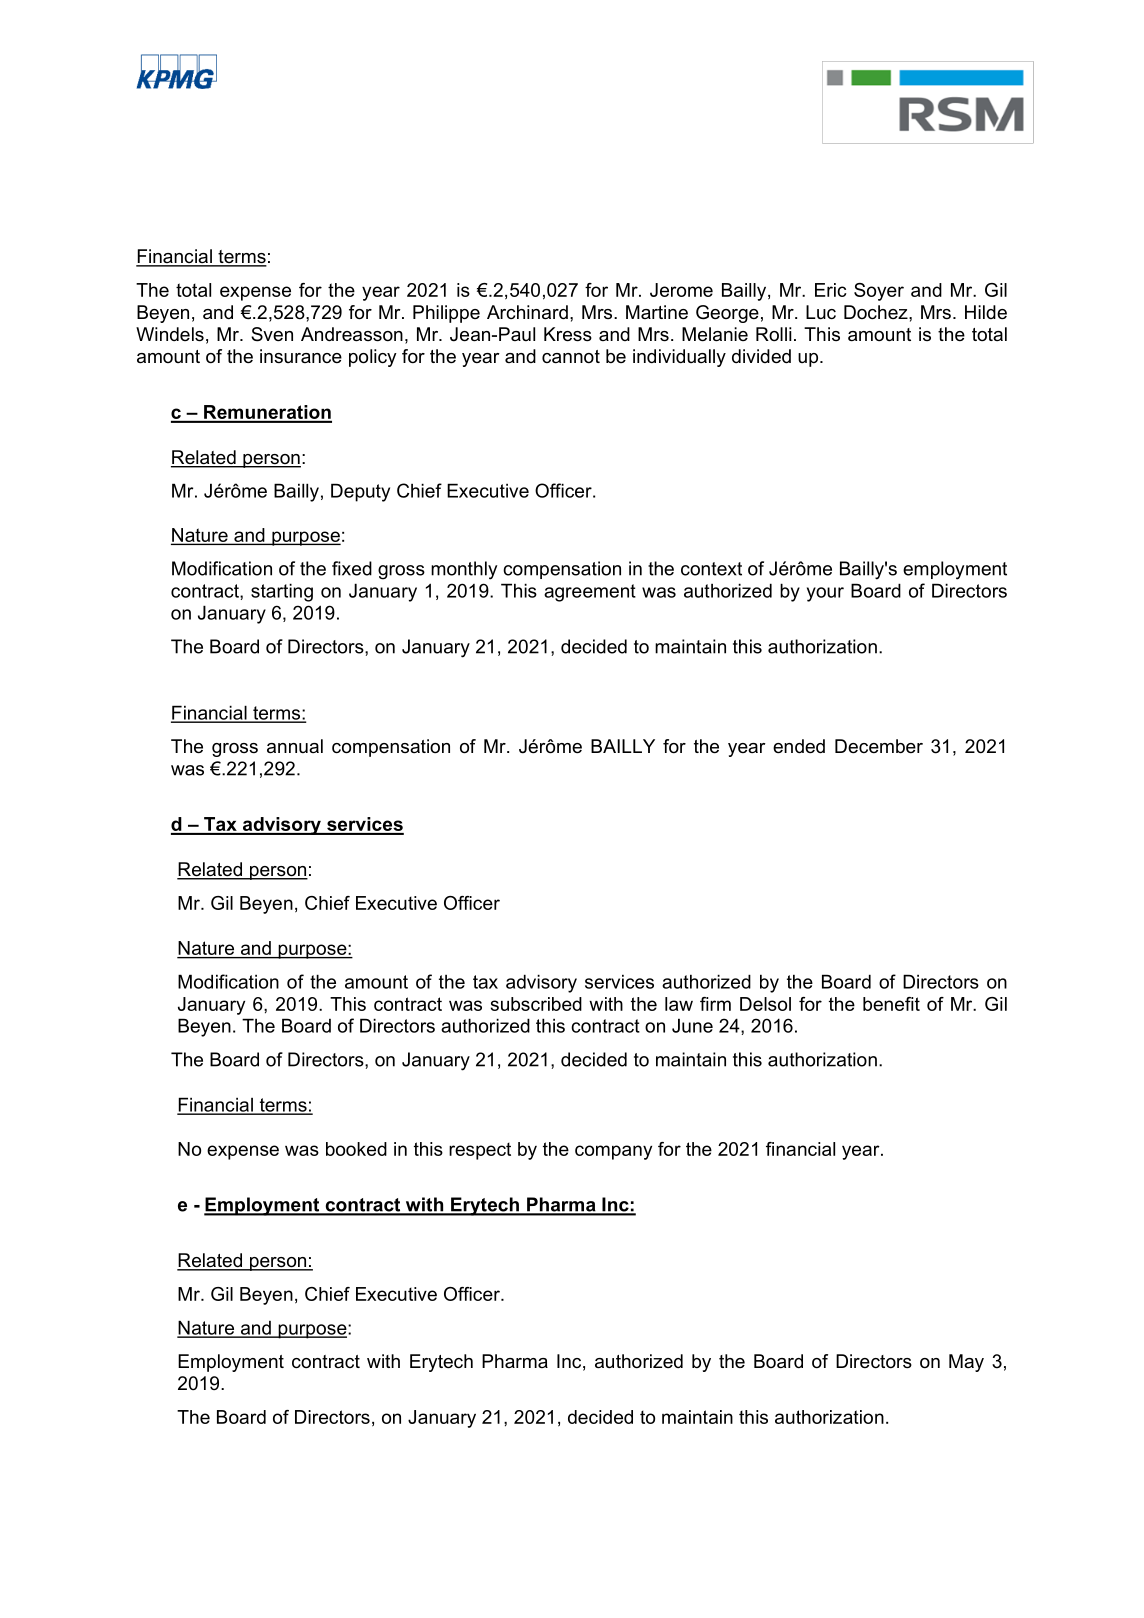  What do you see at coordinates (613, 1152) in the page?
I see `company` at bounding box center [613, 1152].
